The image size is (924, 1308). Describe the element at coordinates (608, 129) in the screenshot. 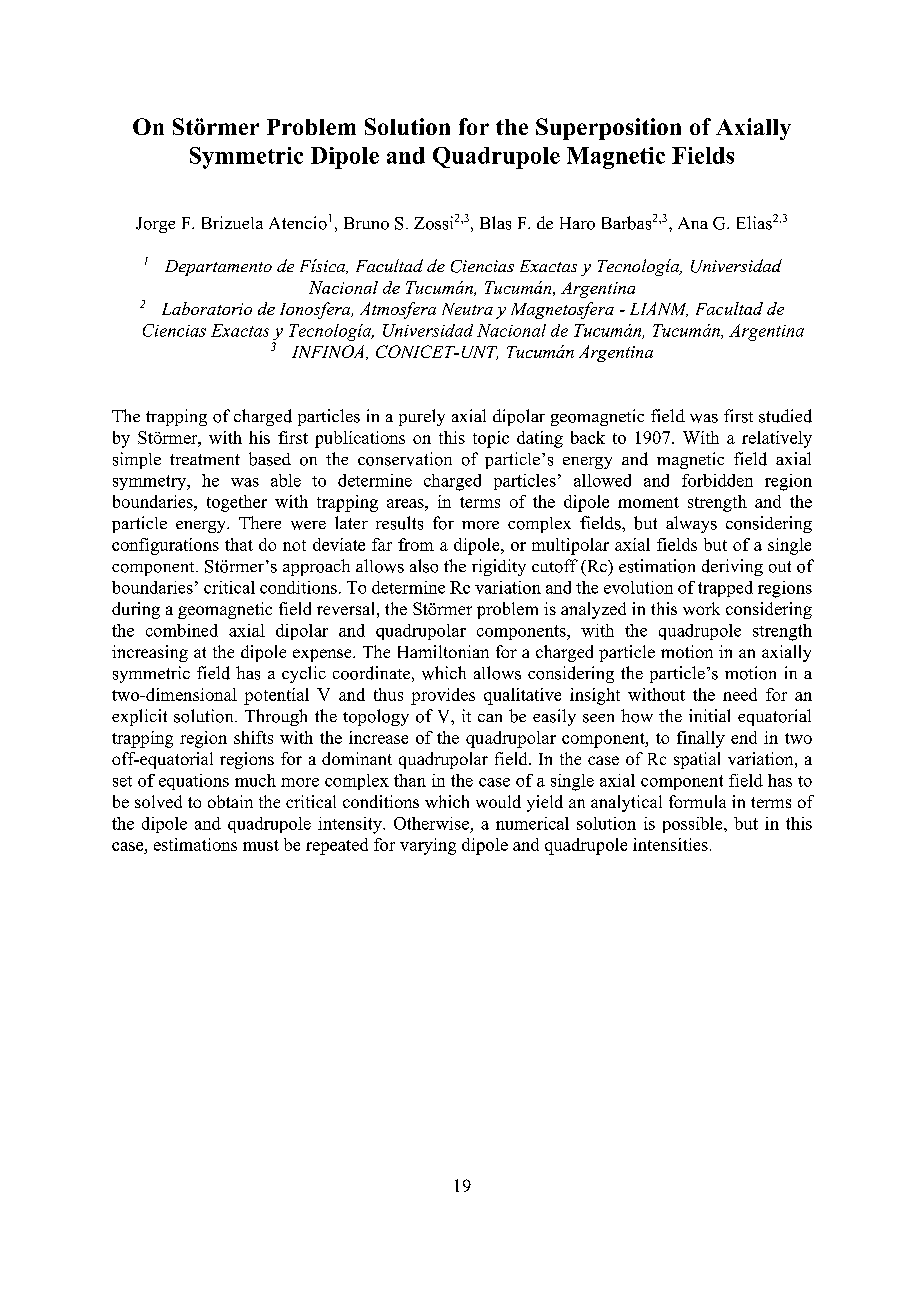

I see `Superposition` at that location.
